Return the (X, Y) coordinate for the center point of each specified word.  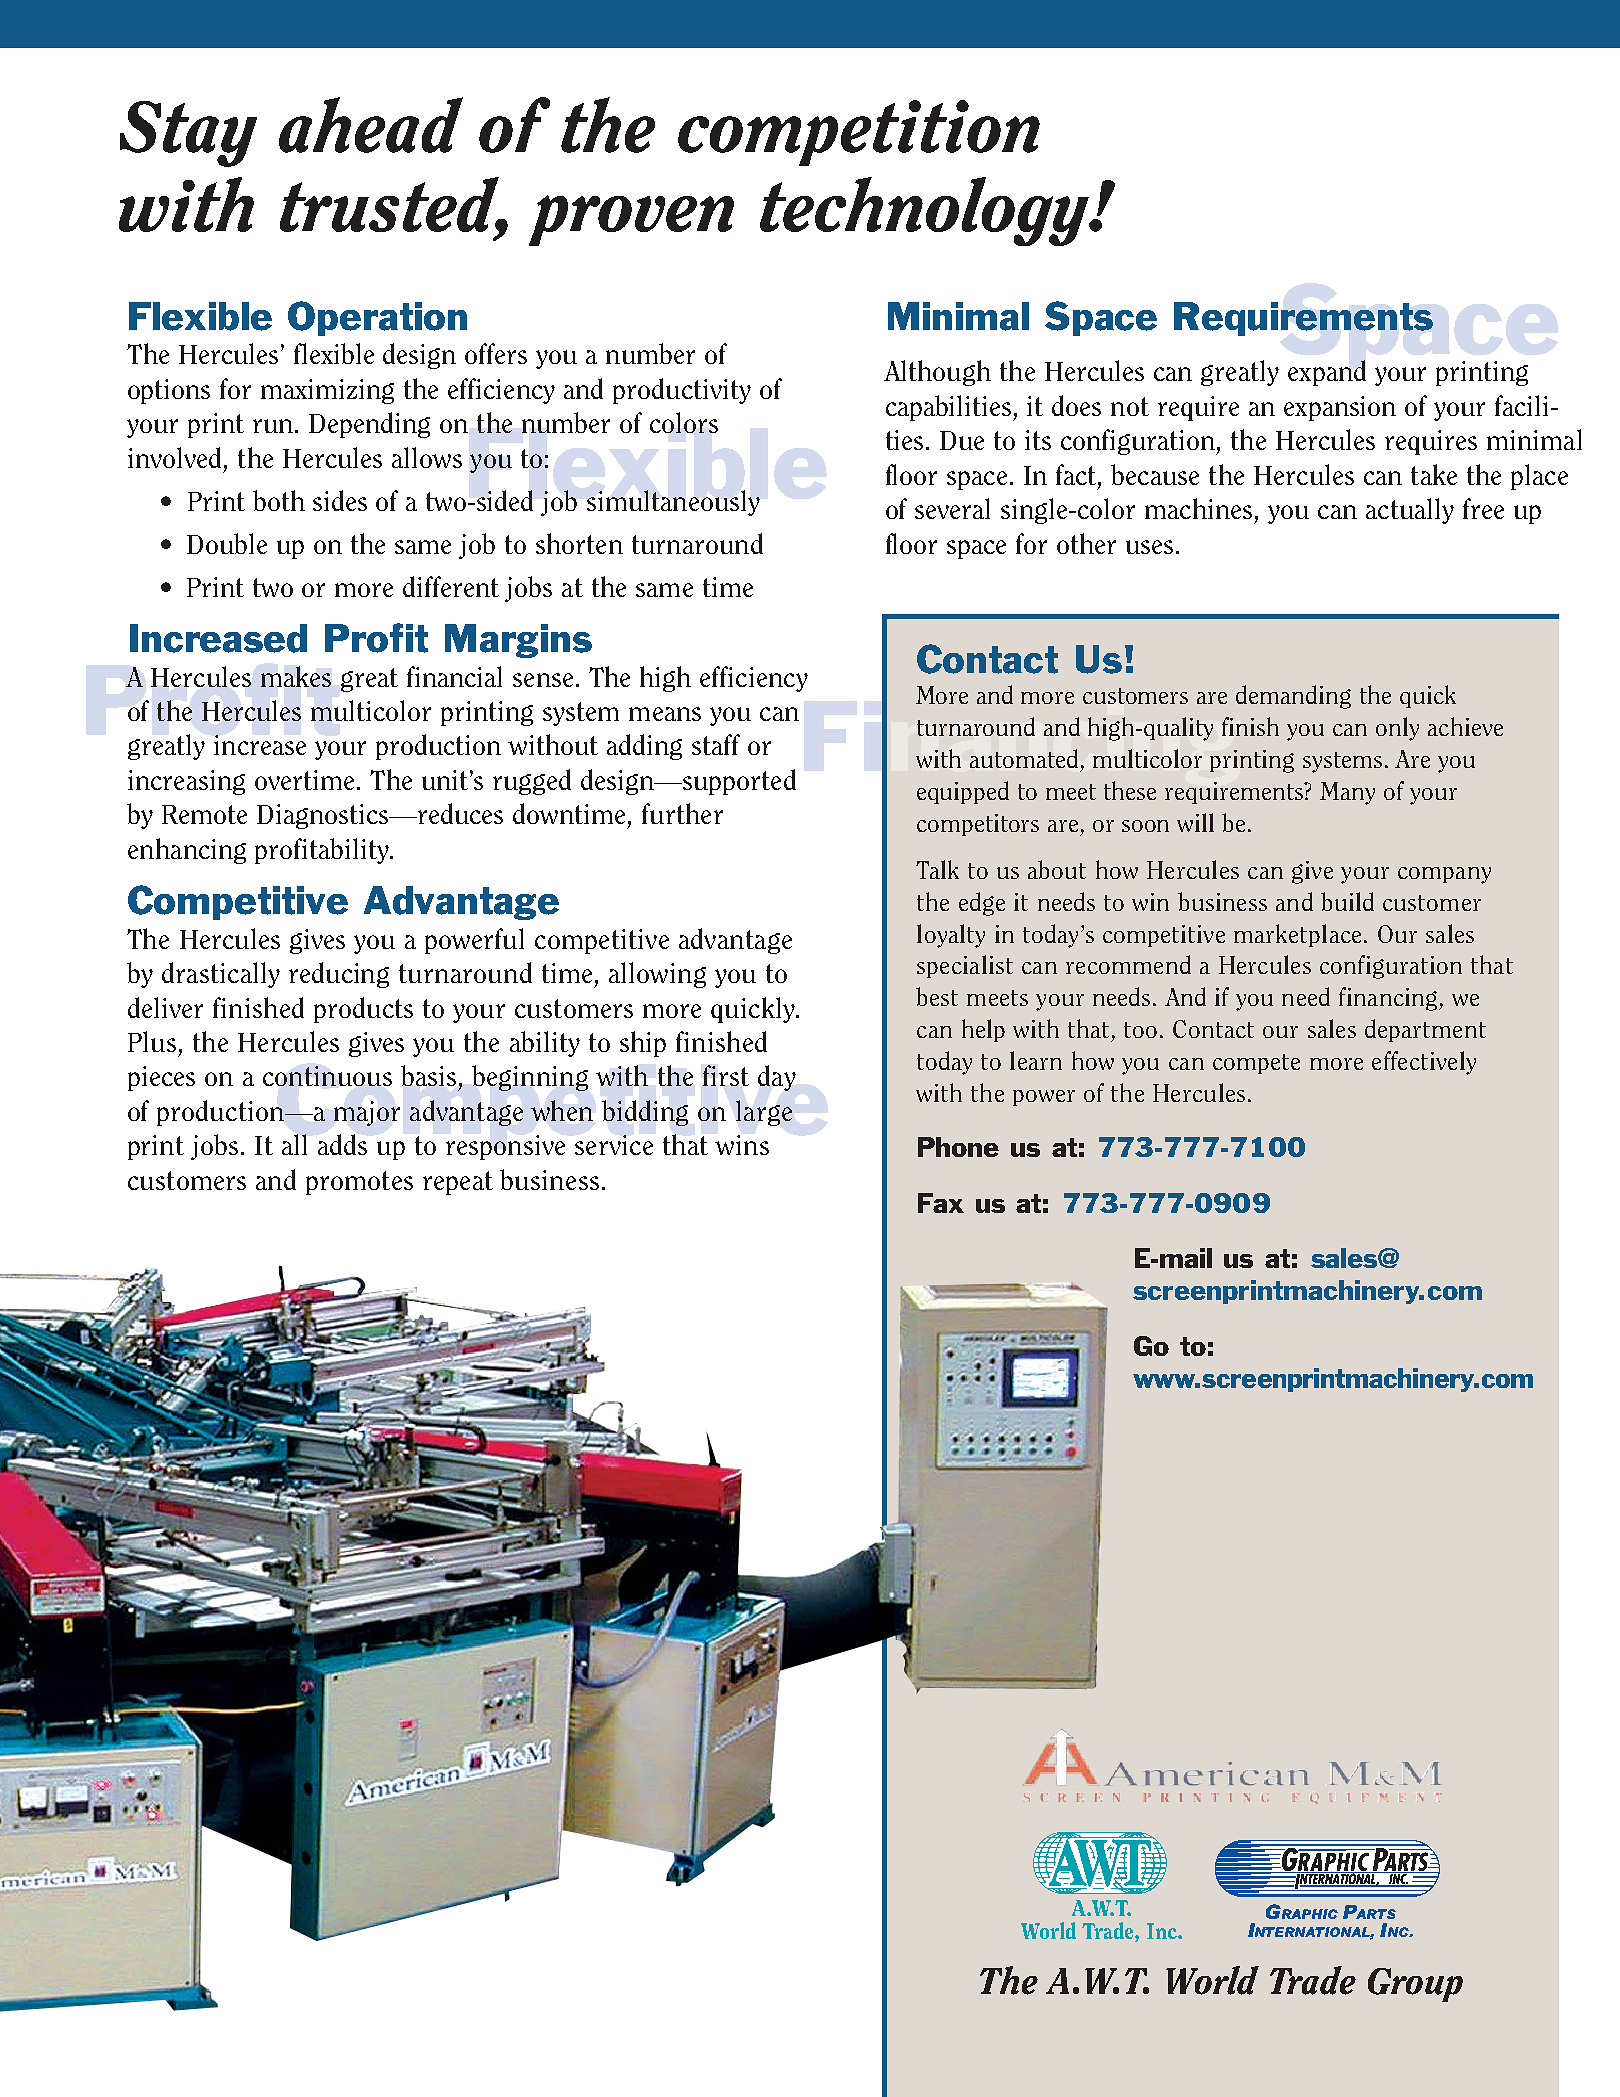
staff (716, 744)
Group (1415, 1985)
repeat (458, 1183)
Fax (941, 1203)
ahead (371, 125)
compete (1256, 1064)
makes (296, 676)
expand (1327, 373)
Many (1347, 793)
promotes (359, 1183)
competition (859, 133)
